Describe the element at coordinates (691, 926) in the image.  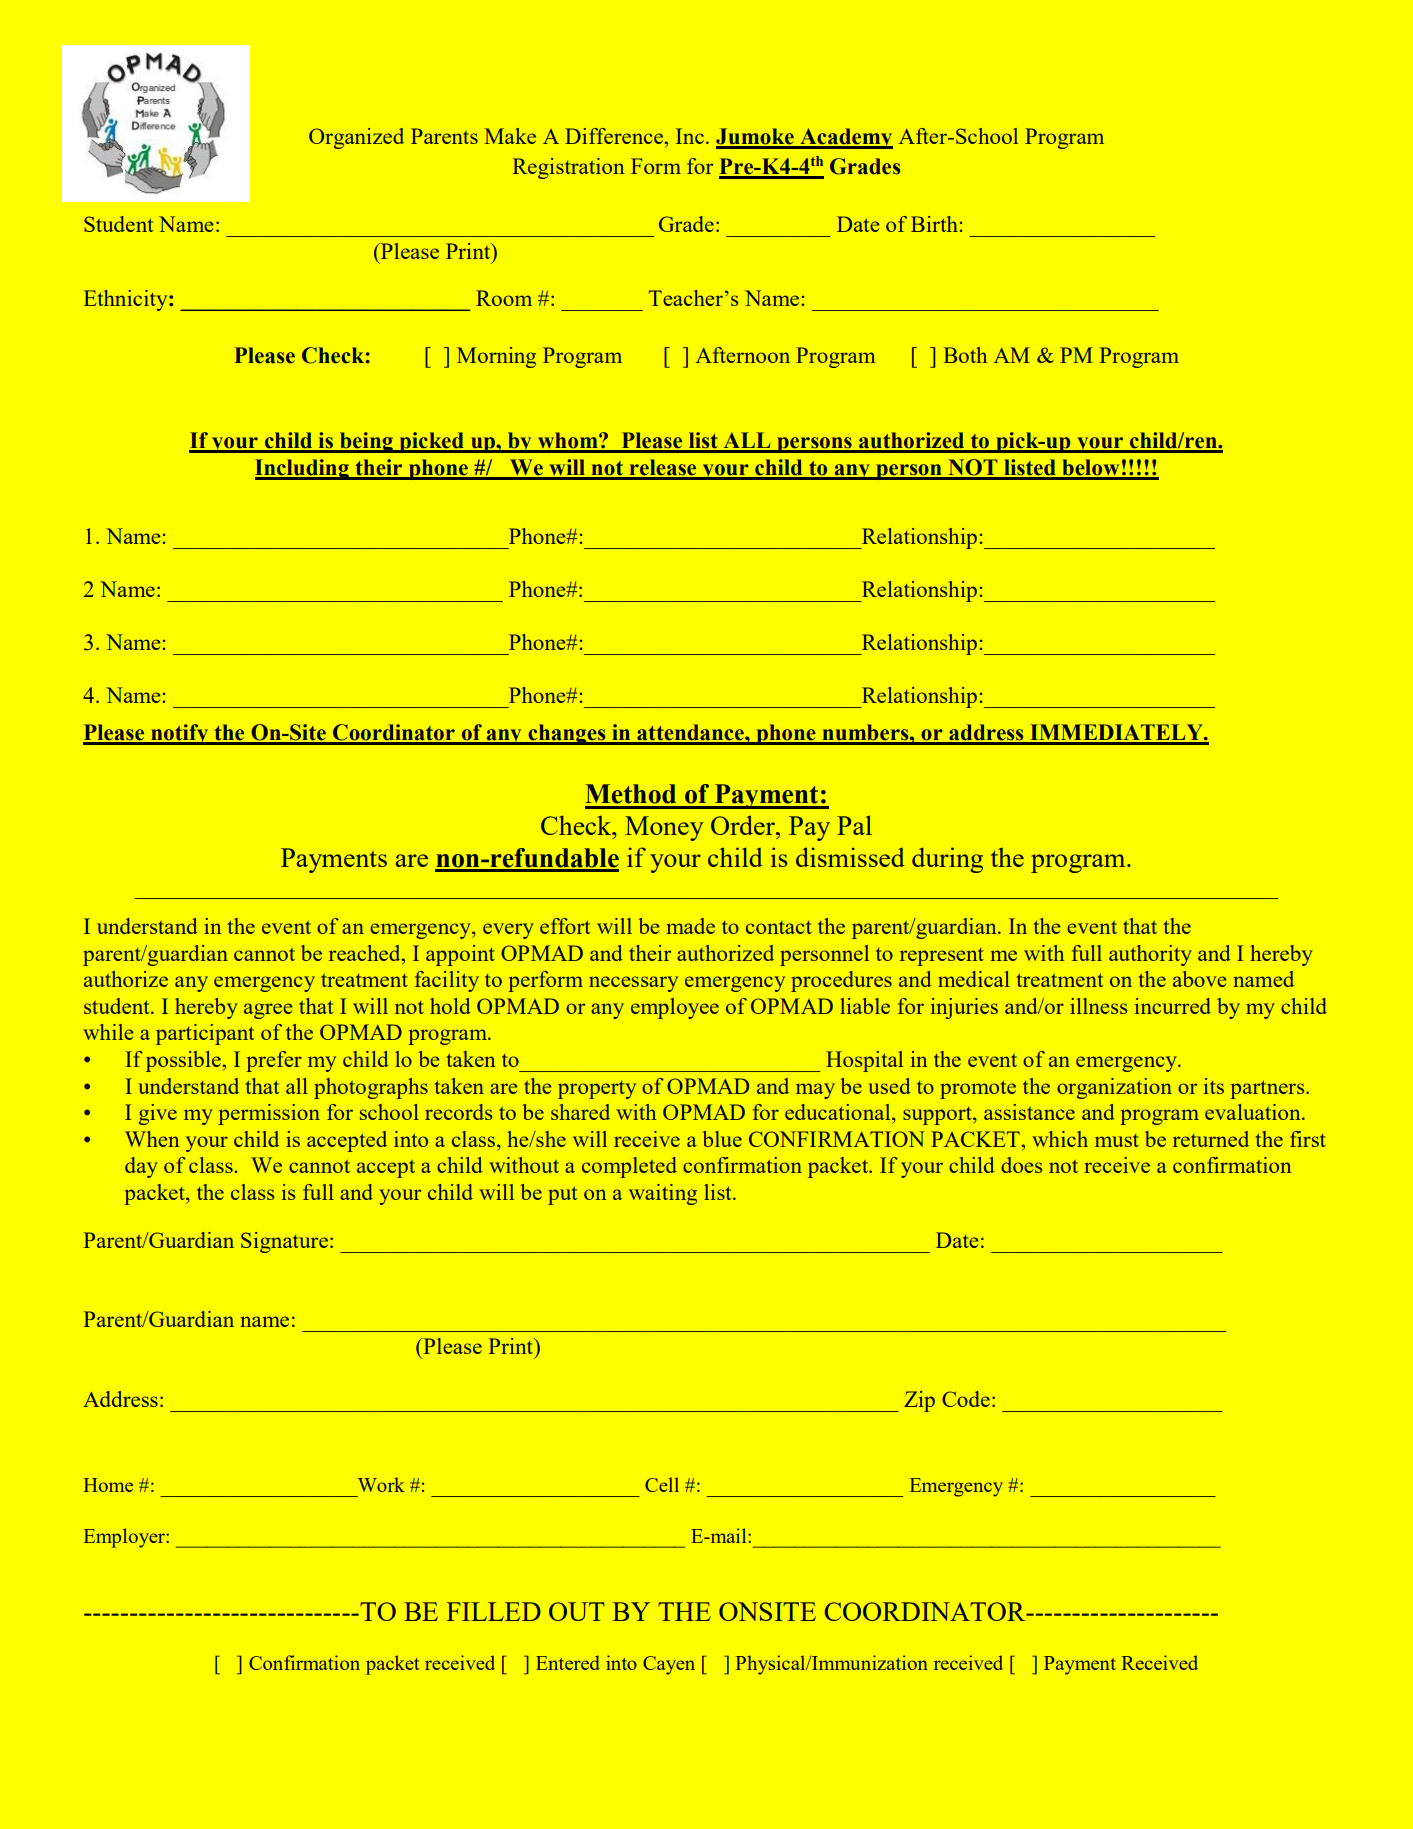
I see `made` at that location.
